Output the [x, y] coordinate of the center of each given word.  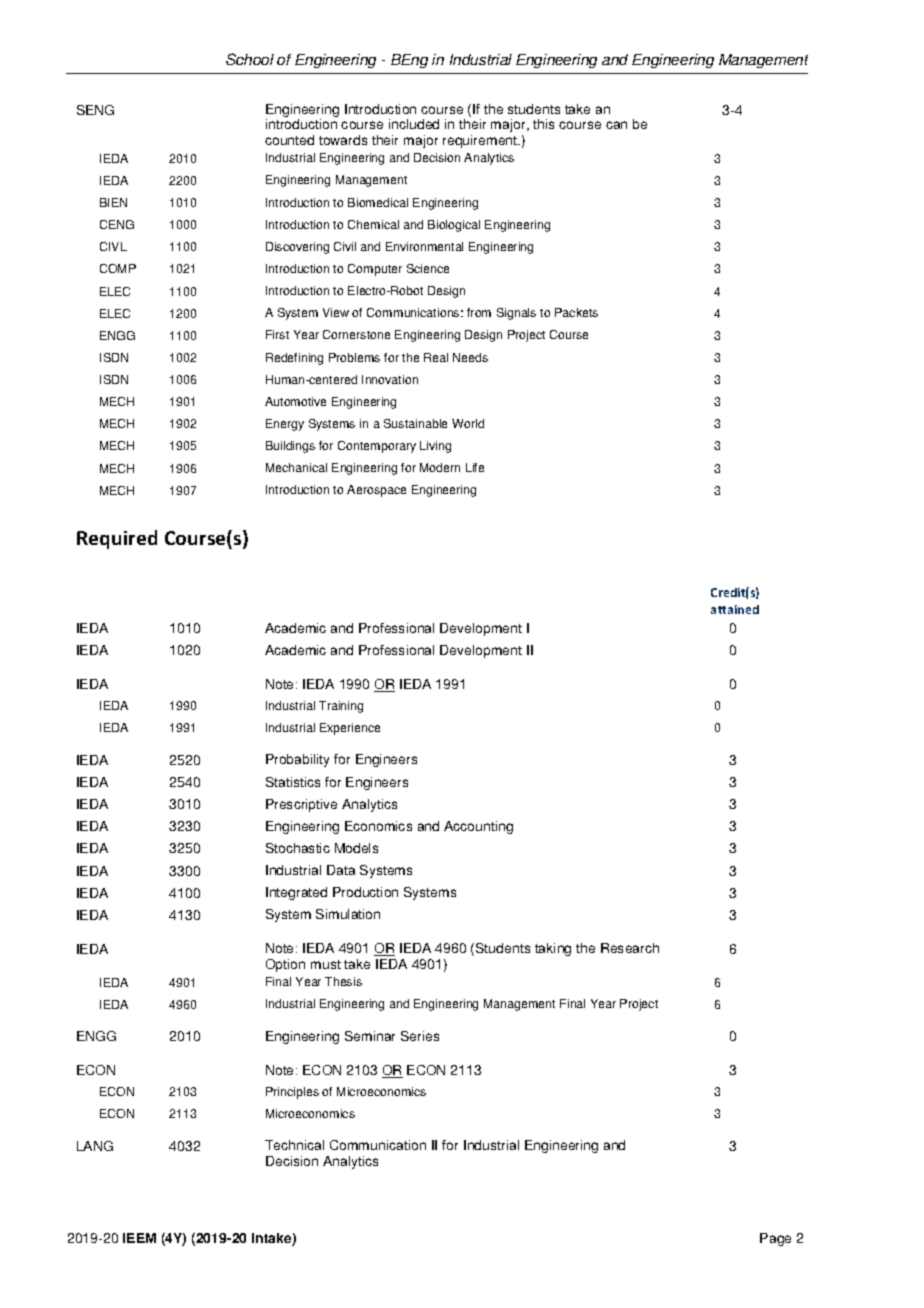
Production [365, 892]
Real [436, 357]
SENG [95, 110]
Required [117, 539]
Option [285, 965]
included [414, 124]
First [277, 334]
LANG [95, 1146]
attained [735, 609]
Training [341, 707]
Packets [576, 312]
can [616, 125]
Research [630, 948]
